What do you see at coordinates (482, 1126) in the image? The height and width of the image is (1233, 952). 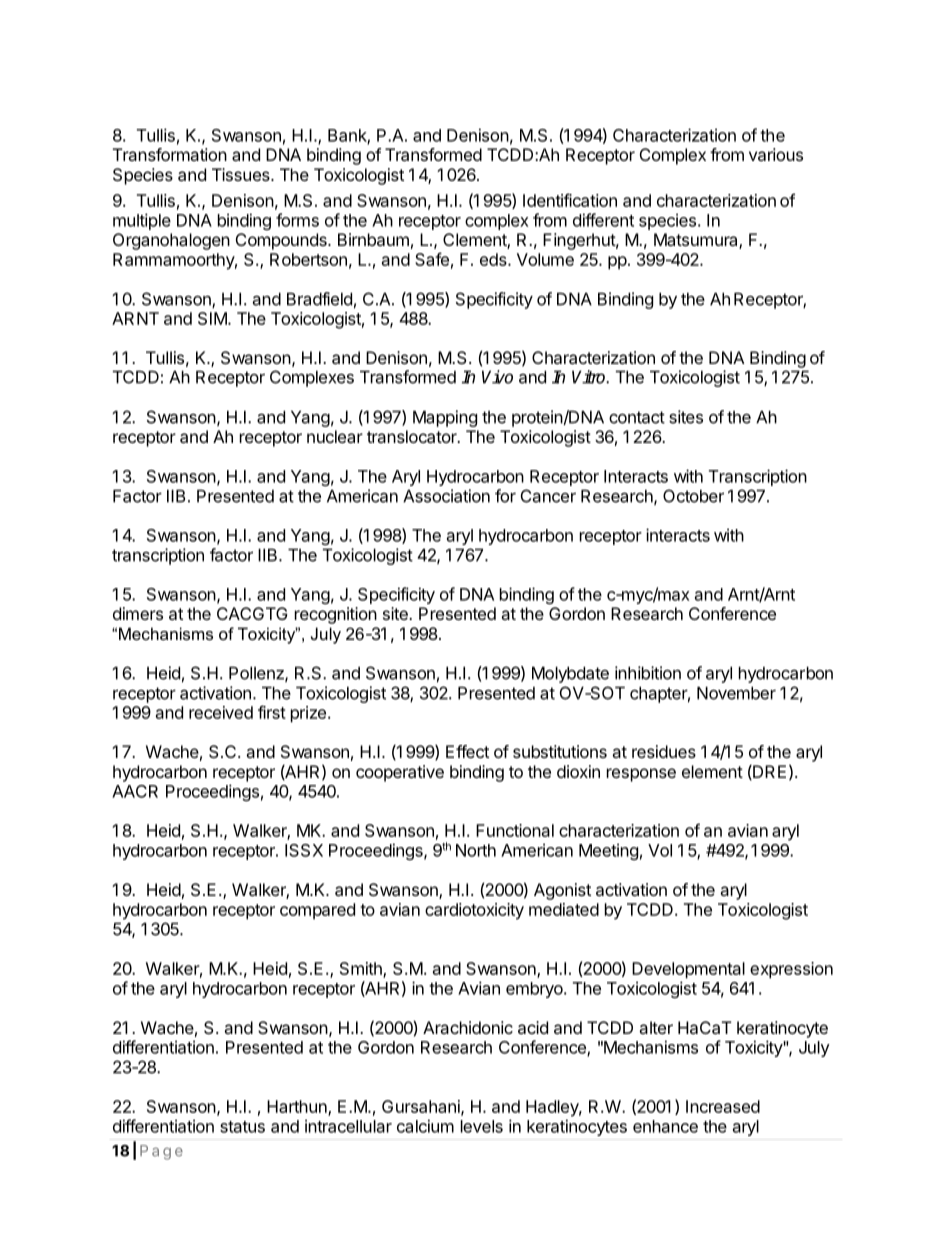 I see `levels` at bounding box center [482, 1126].
